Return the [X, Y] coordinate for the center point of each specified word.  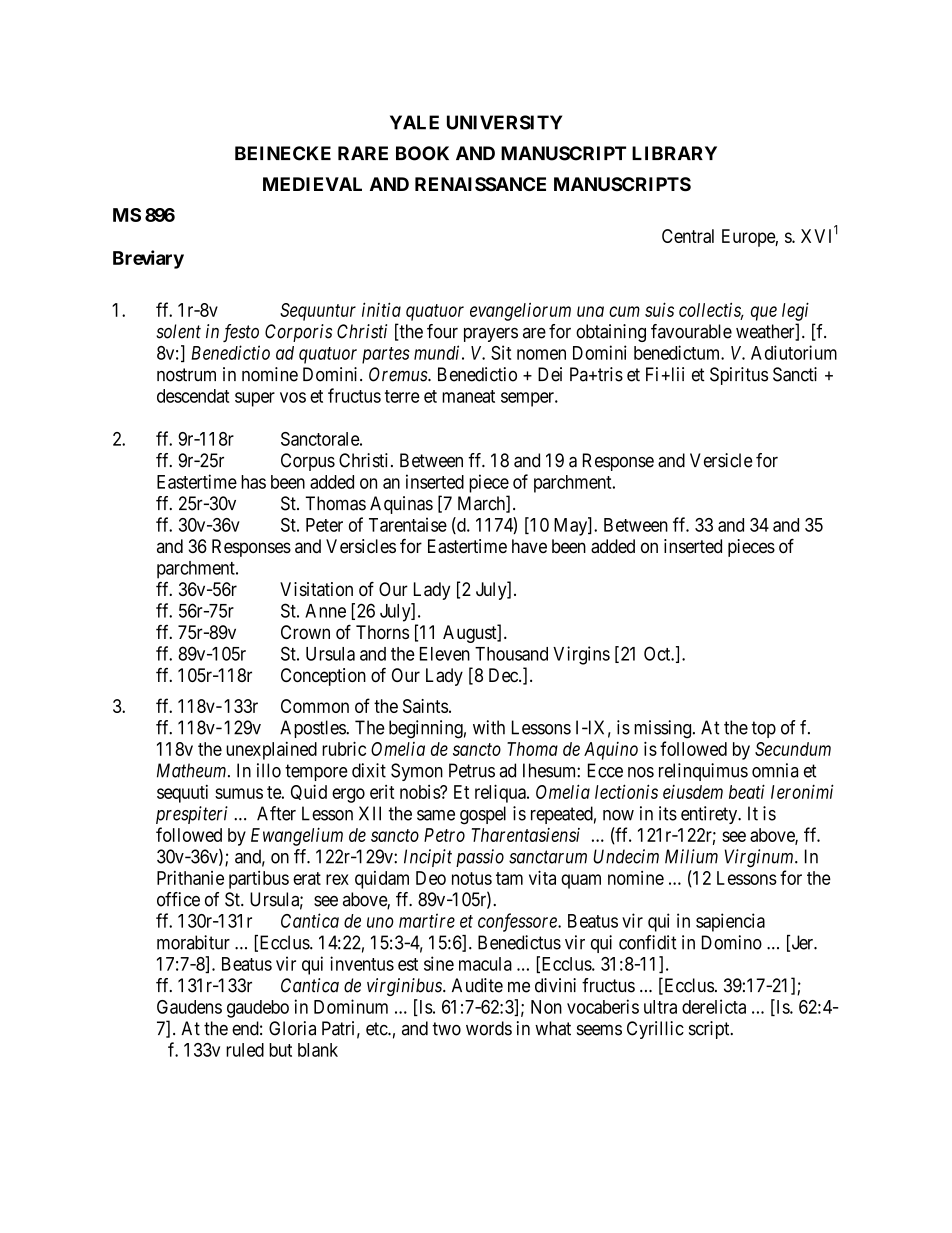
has [253, 482]
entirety [710, 815]
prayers [491, 335]
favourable [691, 331]
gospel [483, 815]
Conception [323, 677]
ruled [245, 1050]
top [763, 729]
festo [241, 333]
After [276, 813]
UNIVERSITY [504, 122]
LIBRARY [674, 153]
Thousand [511, 654]
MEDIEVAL [312, 184]
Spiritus [739, 376]
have [529, 546]
